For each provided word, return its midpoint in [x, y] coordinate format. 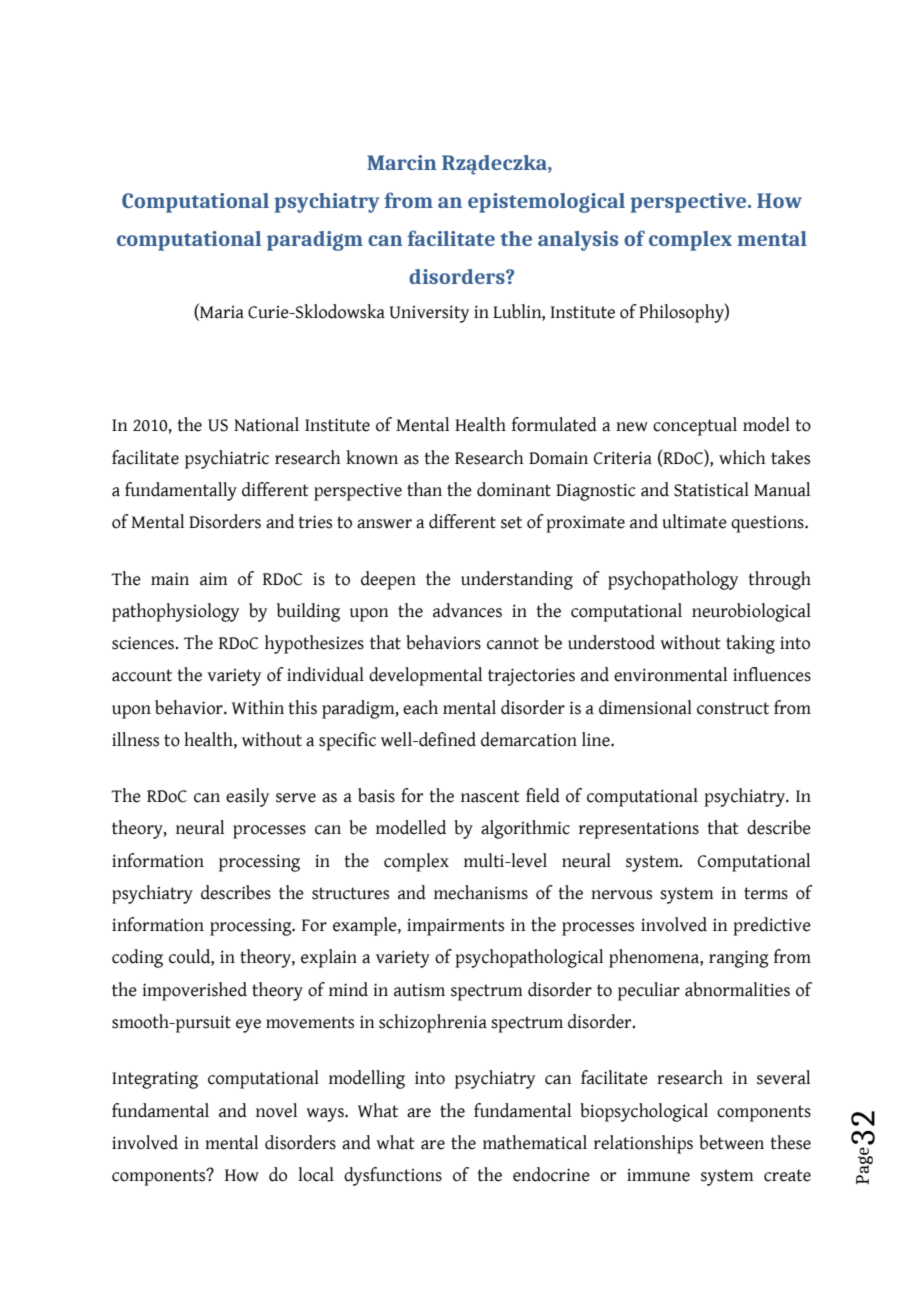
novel [276, 1110]
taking [750, 644]
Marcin [402, 162]
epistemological [546, 203]
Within [258, 707]
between [731, 1142]
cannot [513, 643]
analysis [578, 241]
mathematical [535, 1142]
